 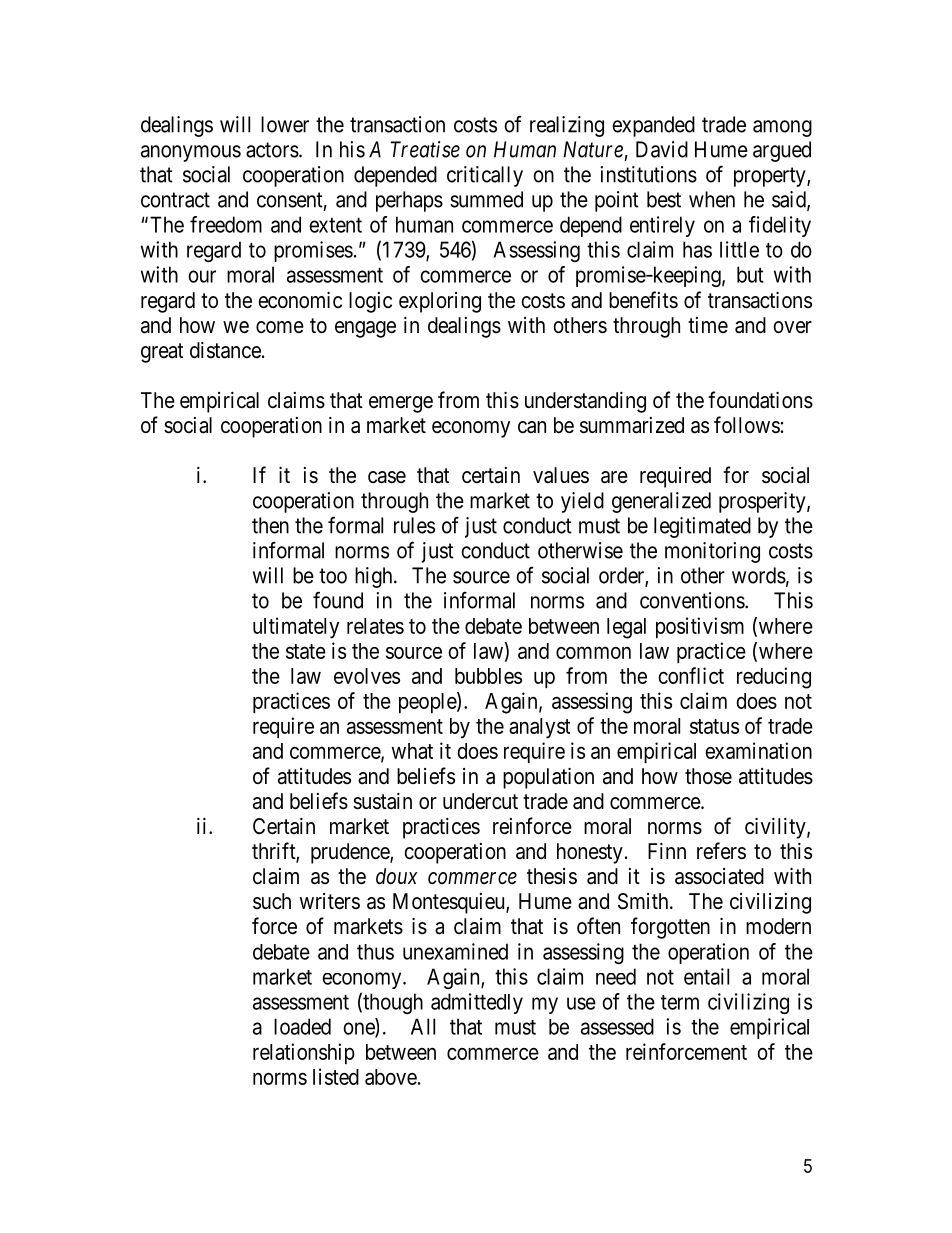 I want to click on bubbles, so click(x=488, y=676).
